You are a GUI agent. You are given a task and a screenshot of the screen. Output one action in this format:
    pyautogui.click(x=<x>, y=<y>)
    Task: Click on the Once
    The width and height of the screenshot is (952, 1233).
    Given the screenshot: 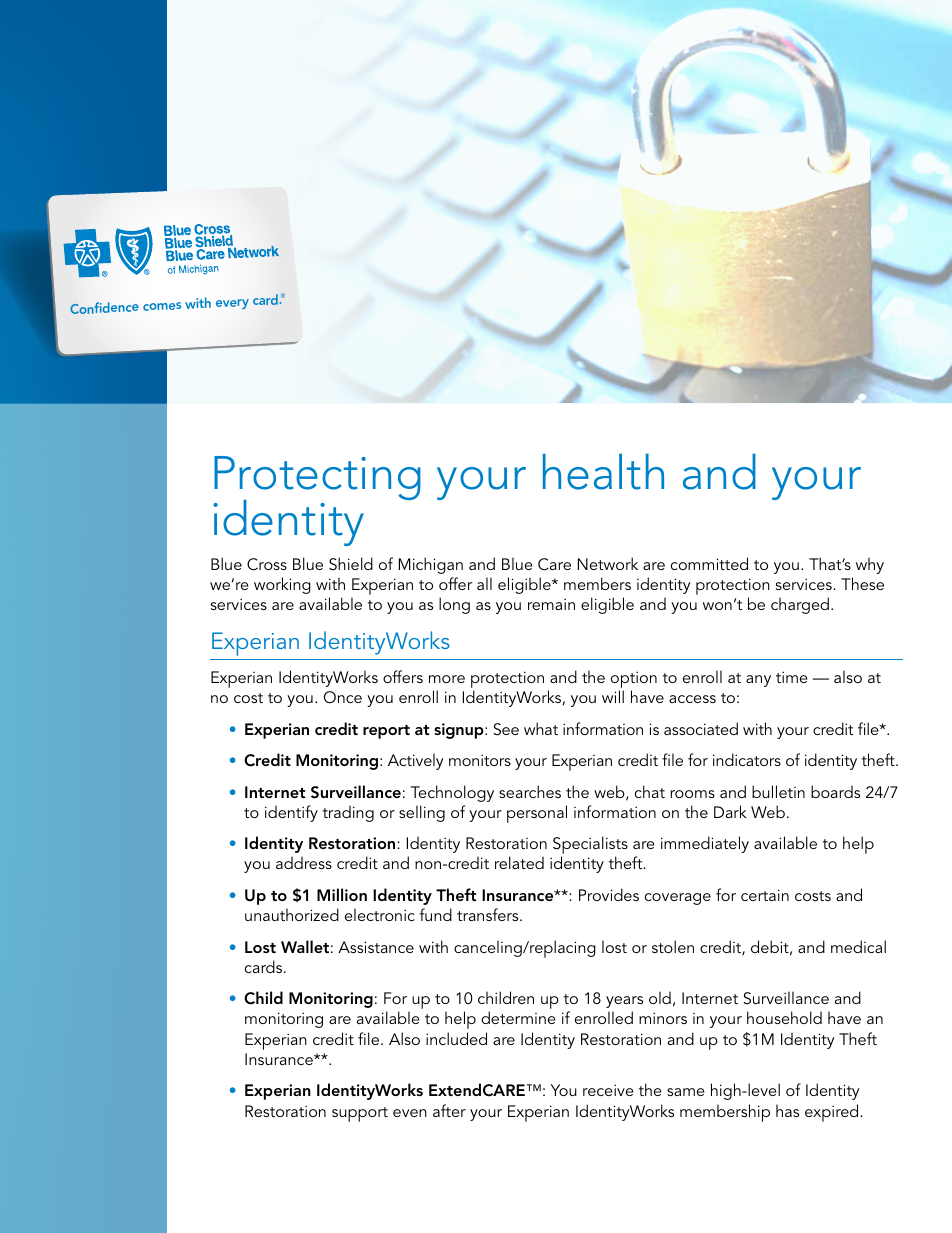 What is the action you would take?
    pyautogui.click(x=343, y=697)
